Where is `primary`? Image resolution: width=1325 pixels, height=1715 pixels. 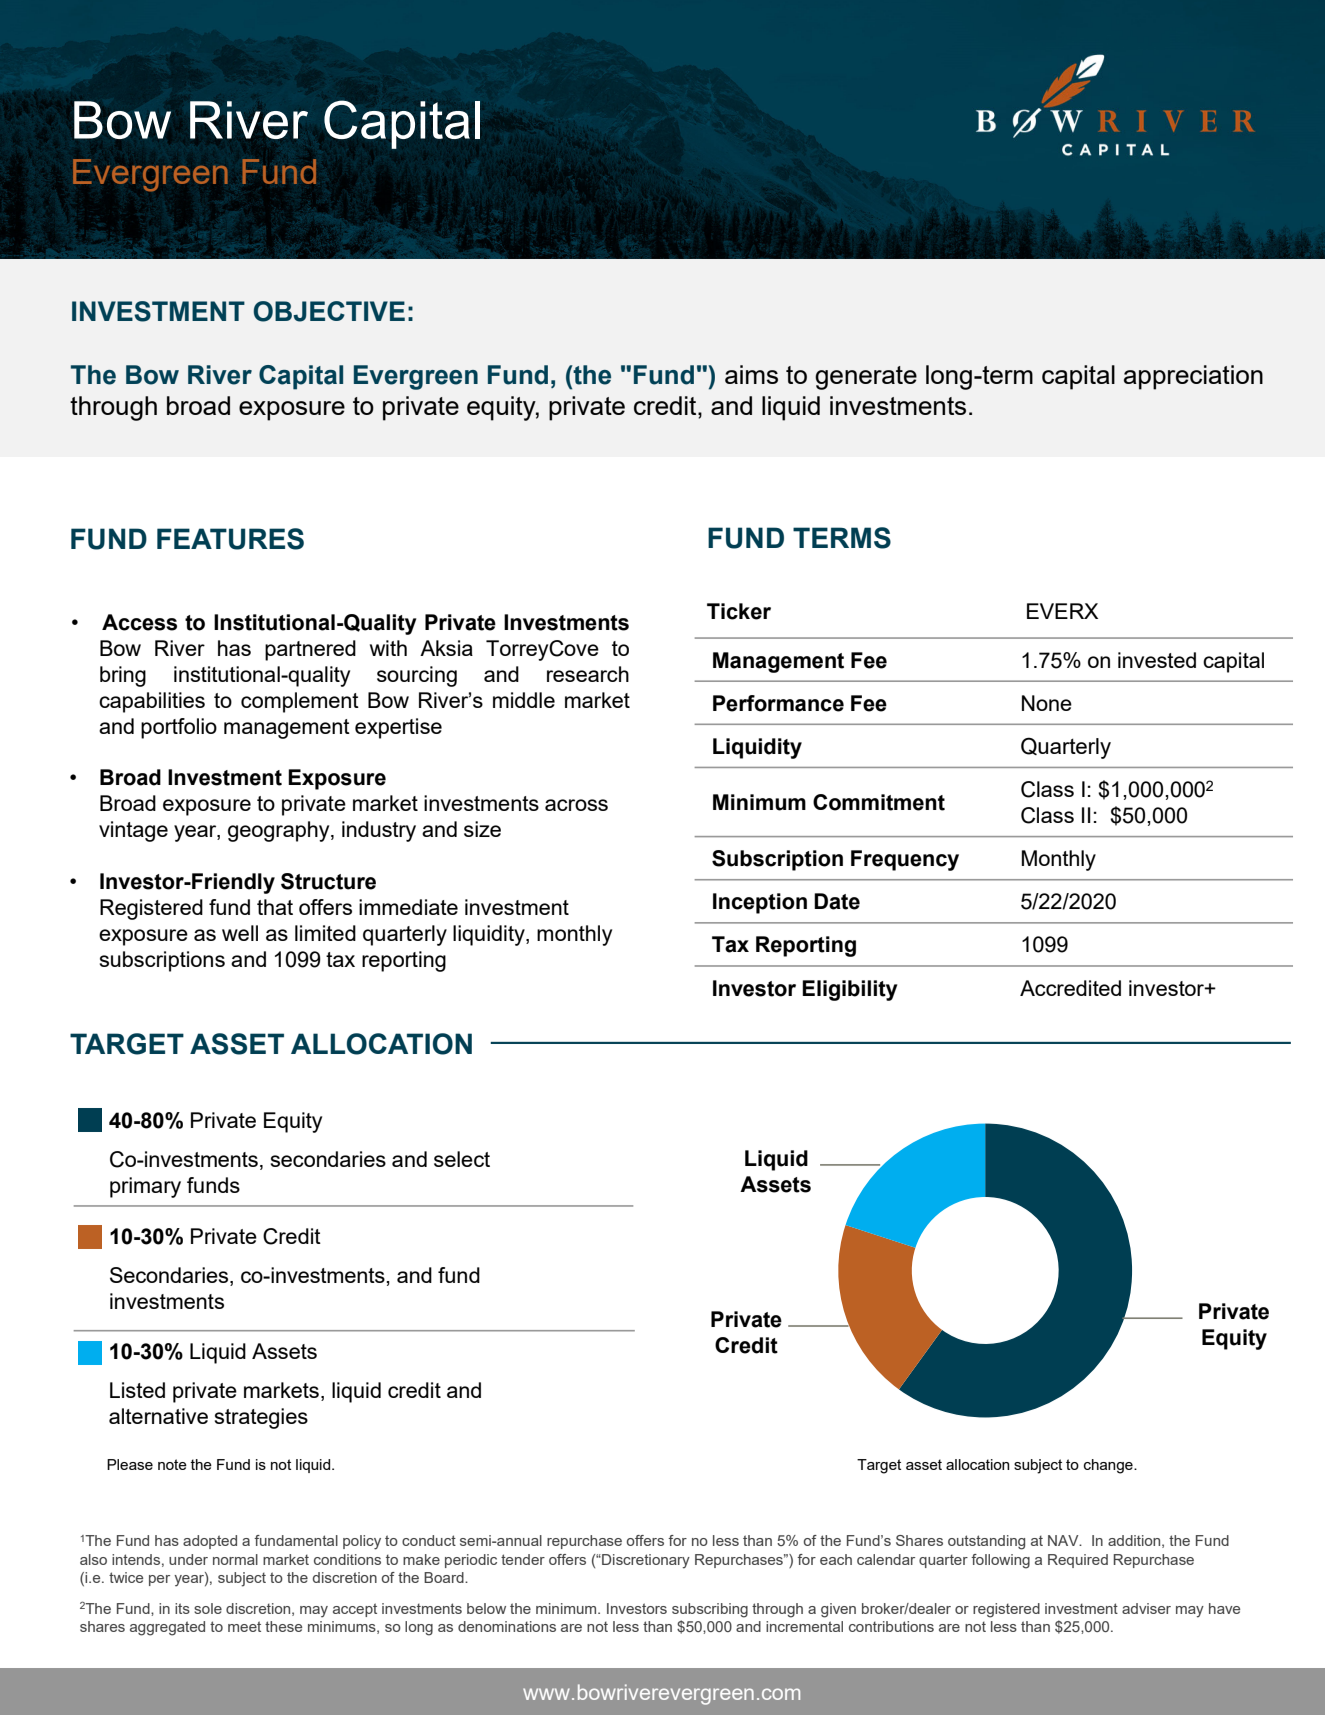
primary is located at coordinates (145, 1187).
